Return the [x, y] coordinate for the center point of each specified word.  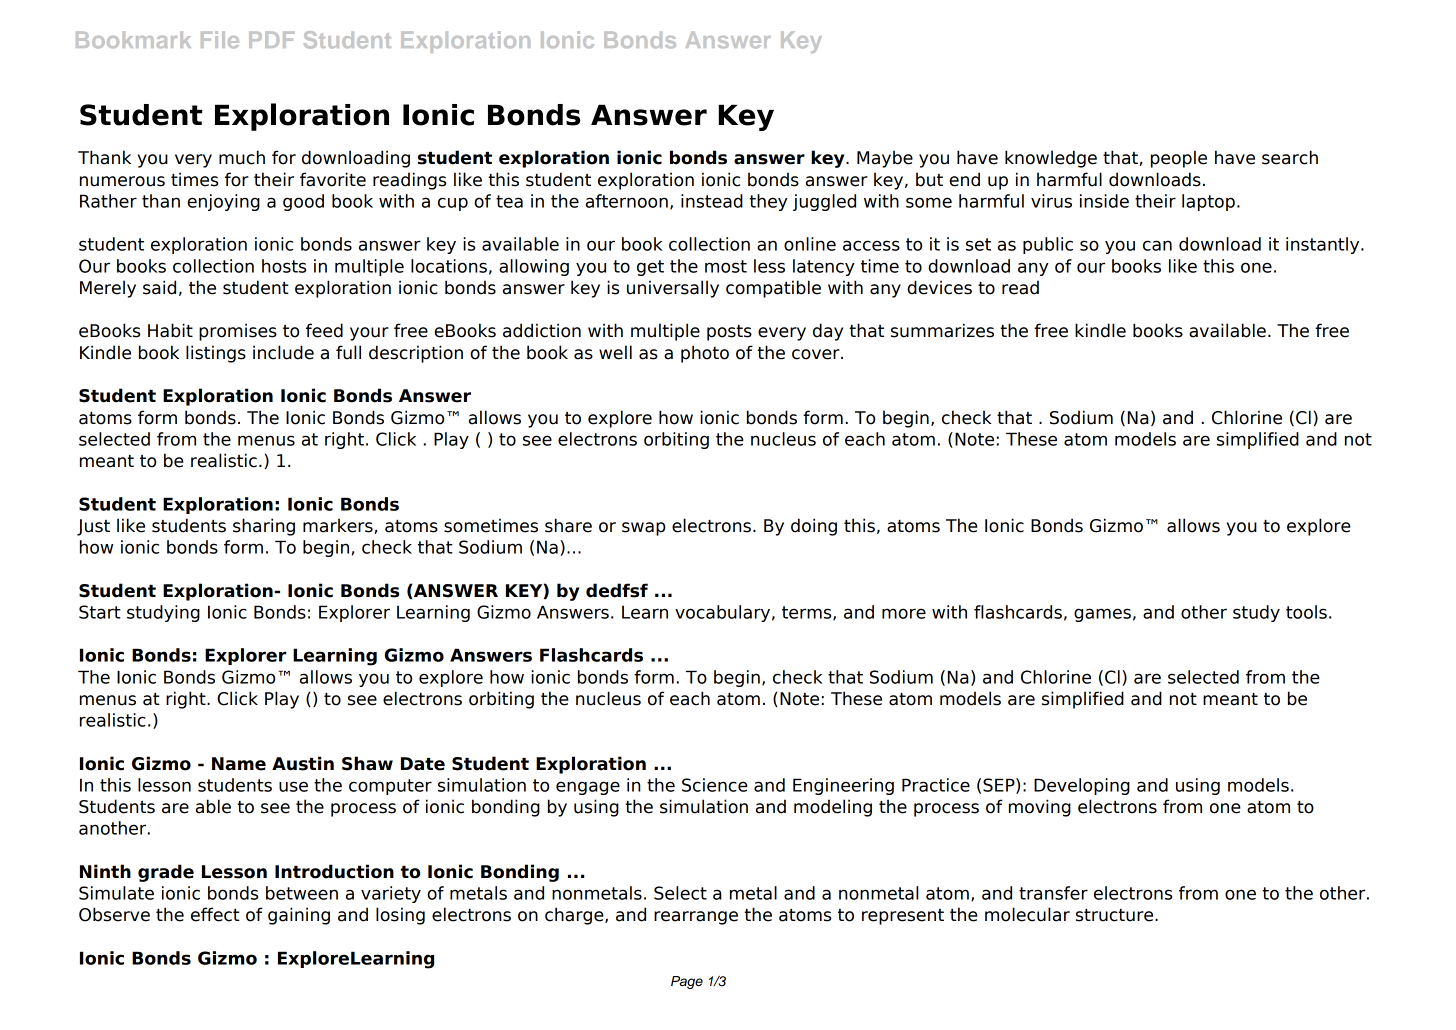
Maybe [885, 159]
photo [705, 354]
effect [215, 914]
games [1102, 615]
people [1179, 159]
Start [100, 612]
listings [216, 354]
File [220, 39]
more [904, 613]
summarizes [942, 330]
